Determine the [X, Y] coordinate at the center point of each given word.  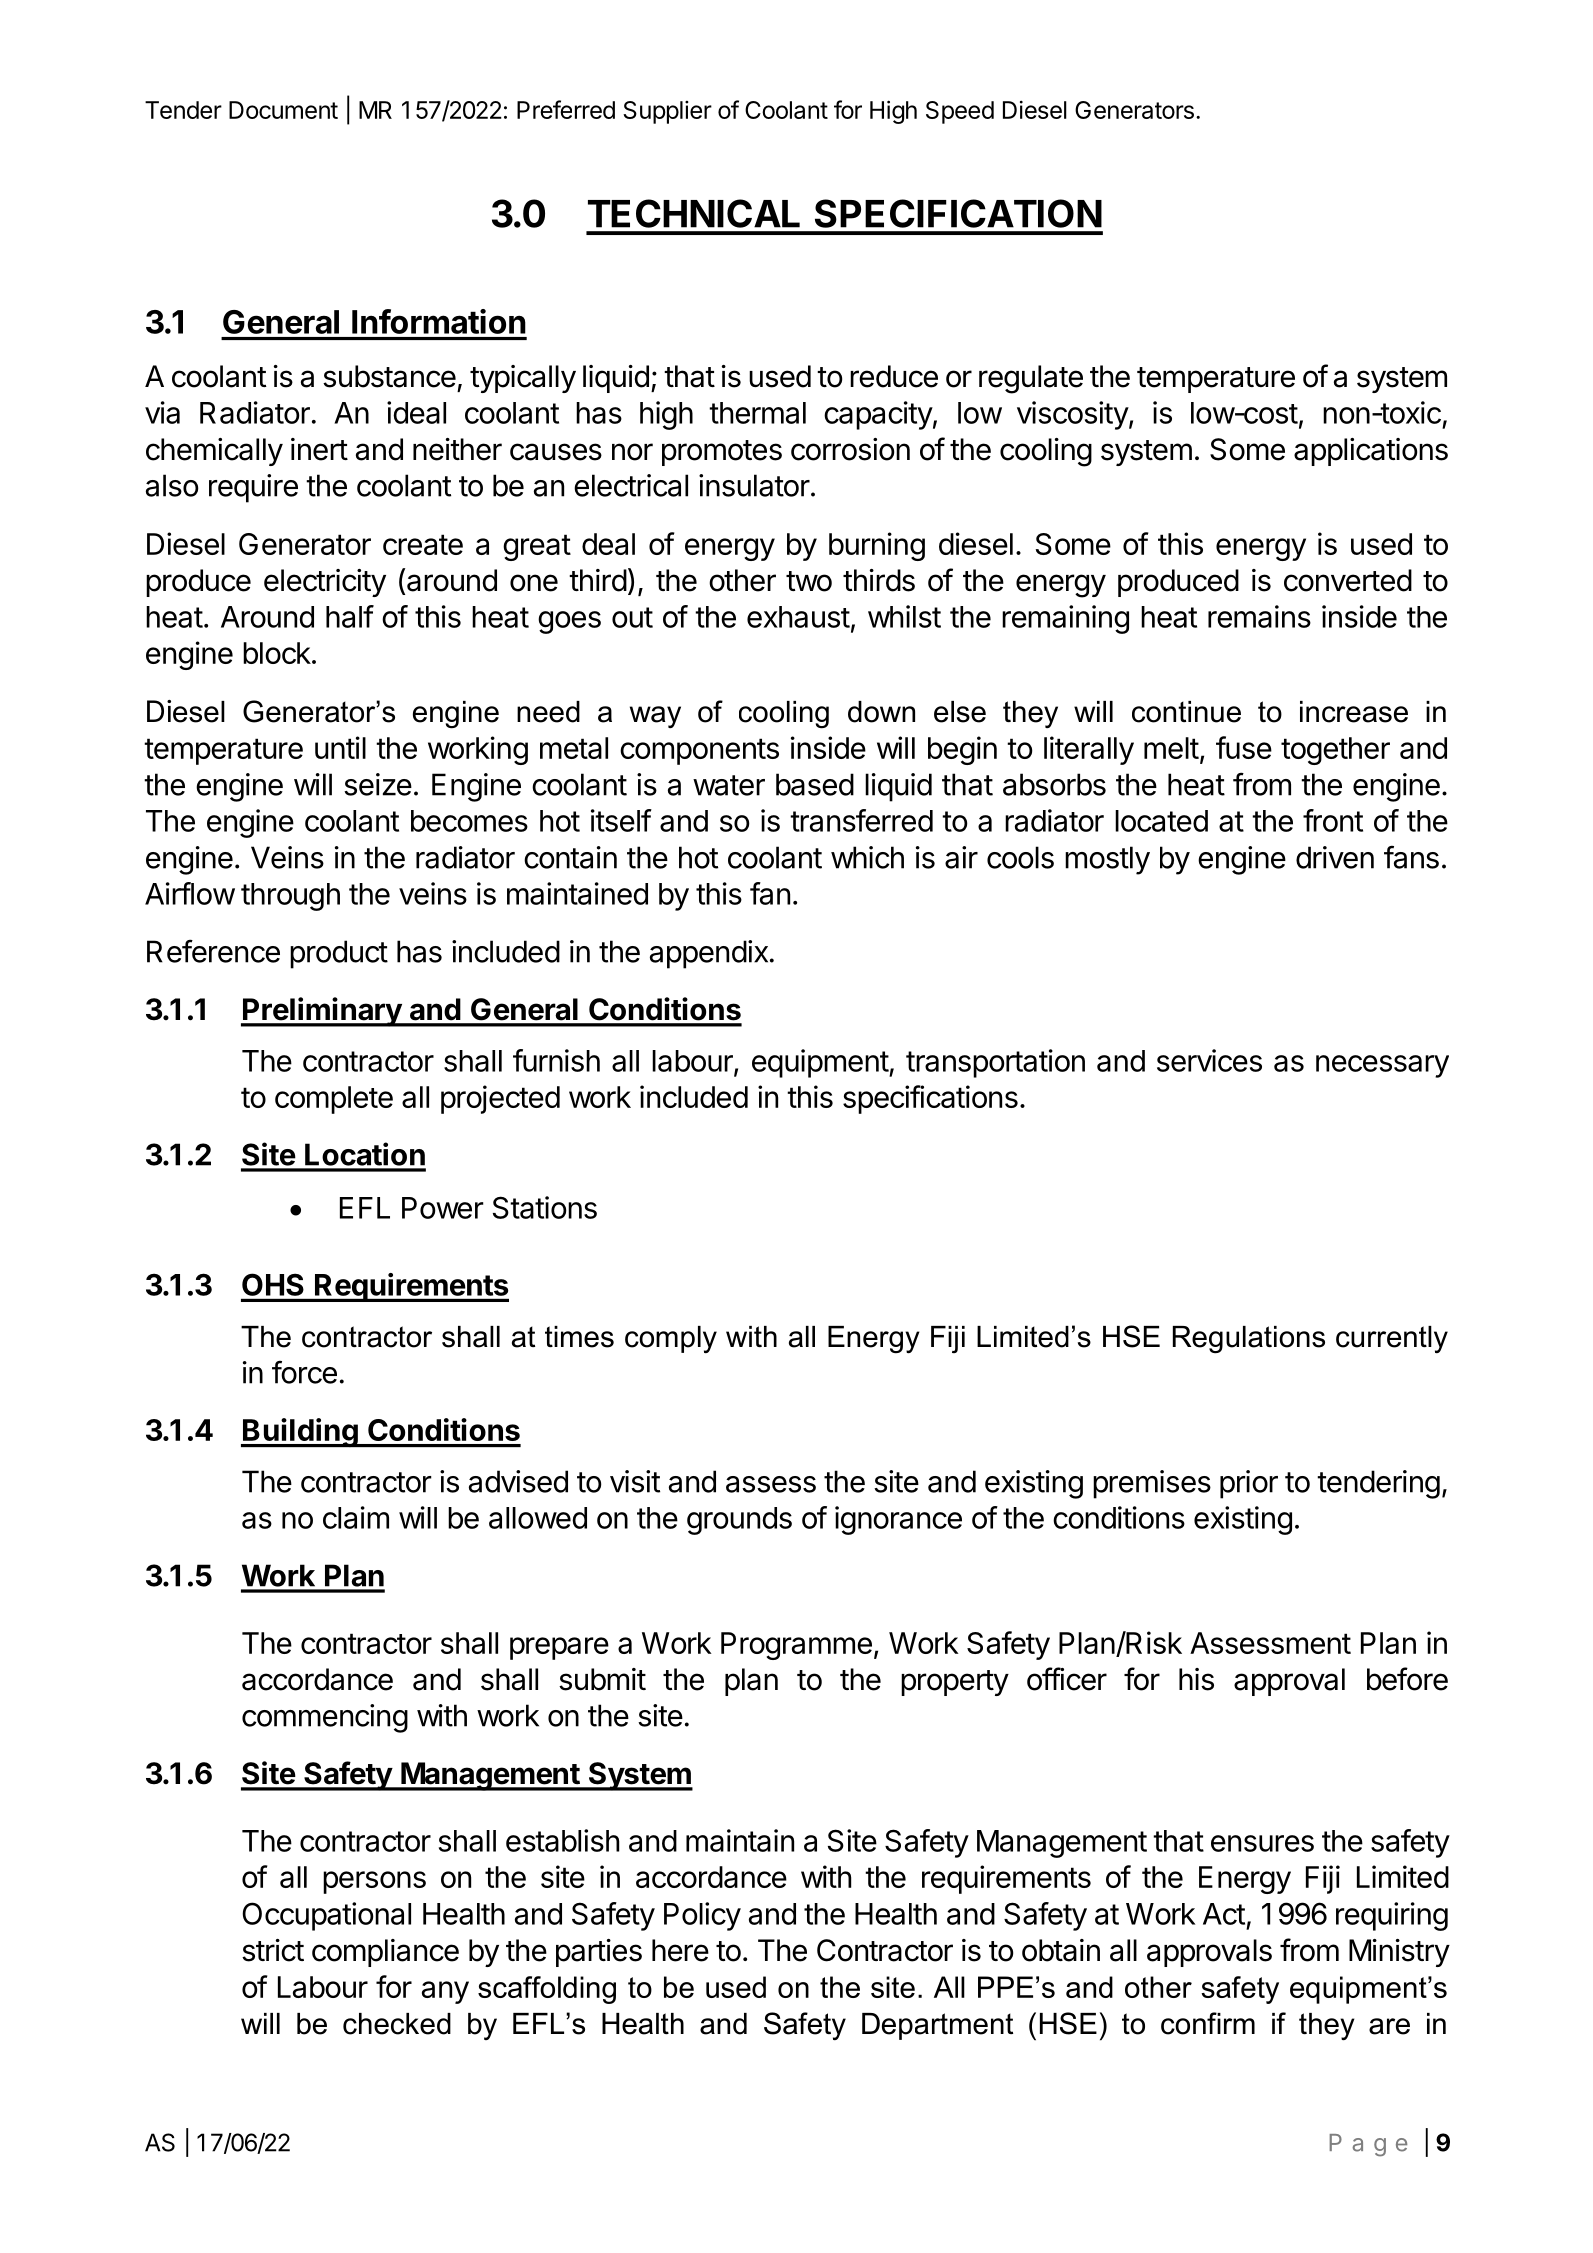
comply [671, 1339]
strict [273, 1950]
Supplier [667, 112]
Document [283, 110]
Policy [702, 1916]
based [815, 784]
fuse [1244, 747]
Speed [960, 112]
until [340, 747]
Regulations [1249, 1340]
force [304, 1372]
